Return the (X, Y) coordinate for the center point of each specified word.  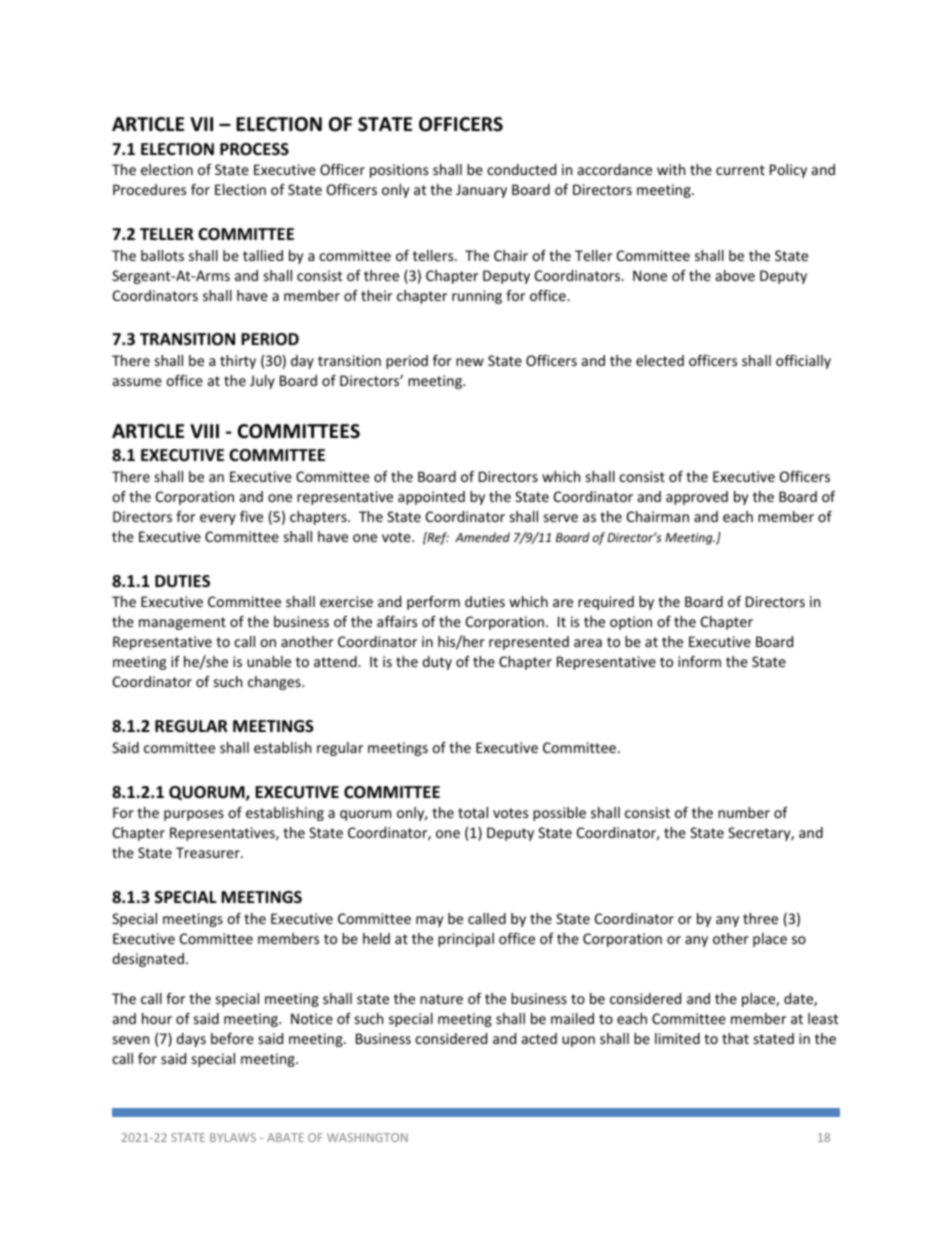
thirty (238, 362)
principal (466, 940)
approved (697, 498)
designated (148, 960)
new (470, 362)
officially (803, 362)
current (740, 170)
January (481, 191)
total (473, 812)
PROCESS (254, 149)
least (823, 1018)
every (218, 519)
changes (275, 683)
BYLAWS (233, 1137)
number (744, 812)
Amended (482, 537)
